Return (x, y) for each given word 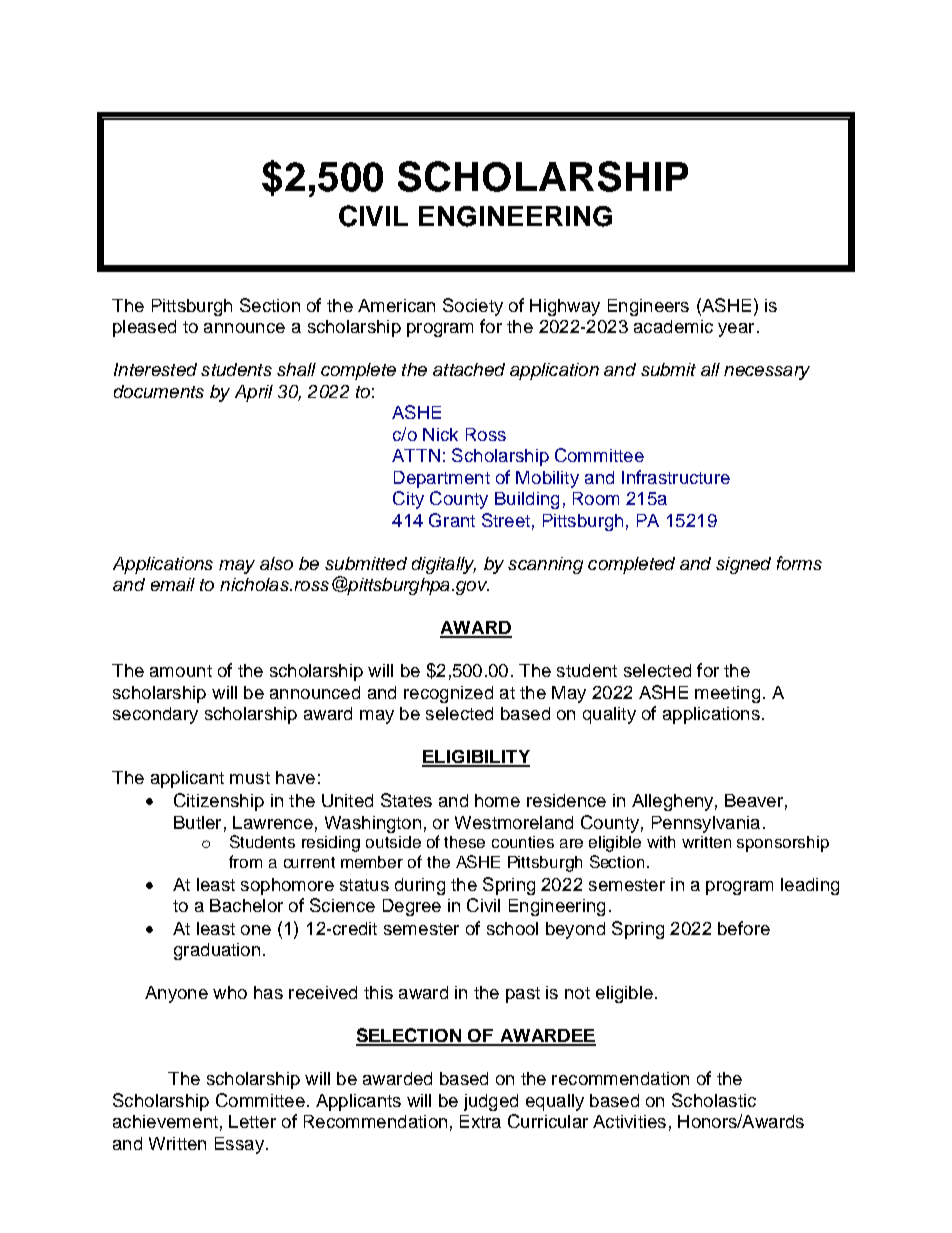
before (744, 928)
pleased (144, 328)
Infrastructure (676, 477)
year (736, 330)
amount (181, 671)
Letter (252, 1121)
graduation (217, 951)
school (512, 928)
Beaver (754, 800)
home (497, 800)
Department (442, 479)
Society (473, 307)
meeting (727, 694)
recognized (448, 694)
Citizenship (219, 802)
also (276, 563)
